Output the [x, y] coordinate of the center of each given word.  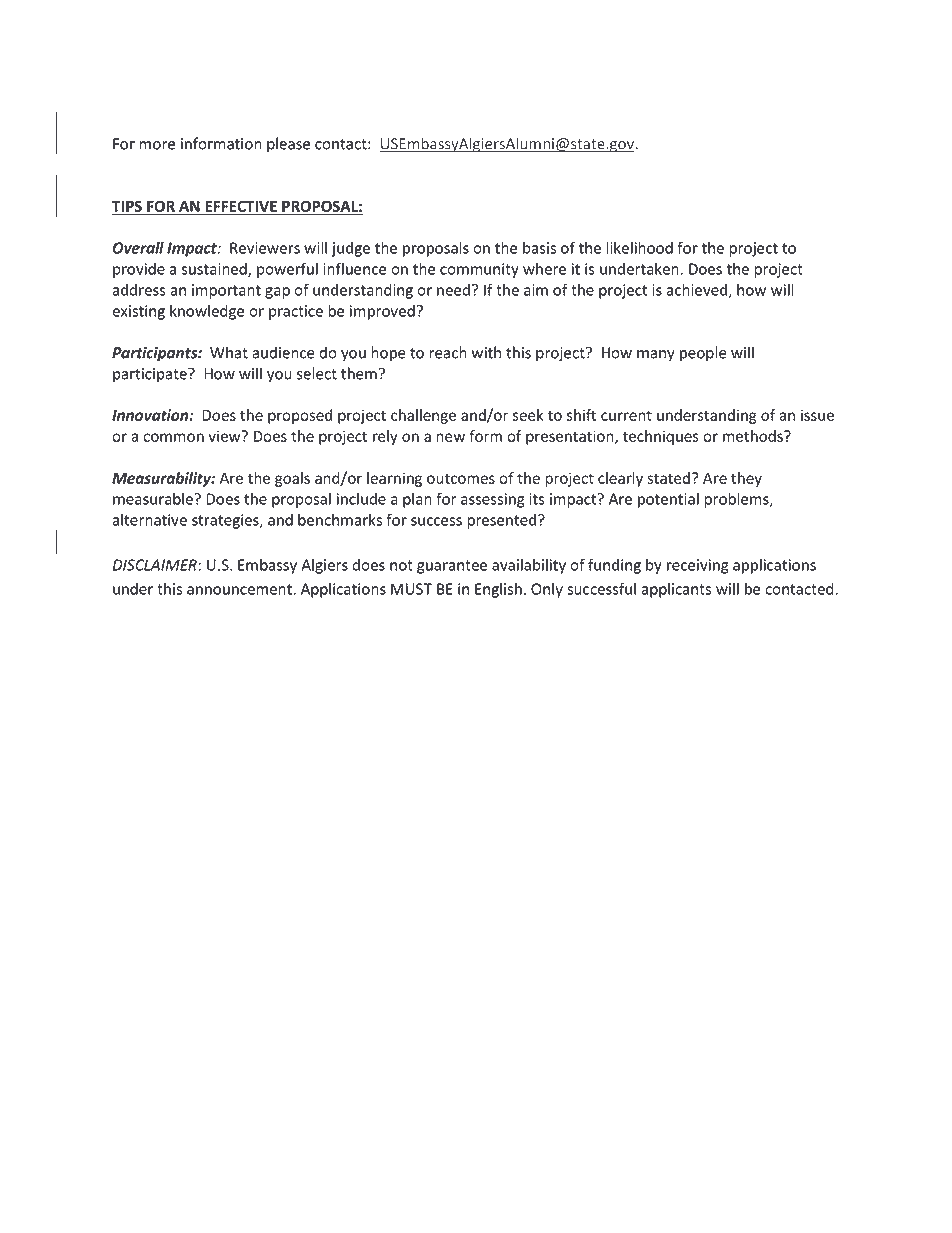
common [173, 437]
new [450, 437]
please [288, 145]
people [703, 354]
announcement [240, 589]
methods [754, 436]
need [453, 290]
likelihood [639, 247]
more [157, 145]
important [226, 291]
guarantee [452, 567]
